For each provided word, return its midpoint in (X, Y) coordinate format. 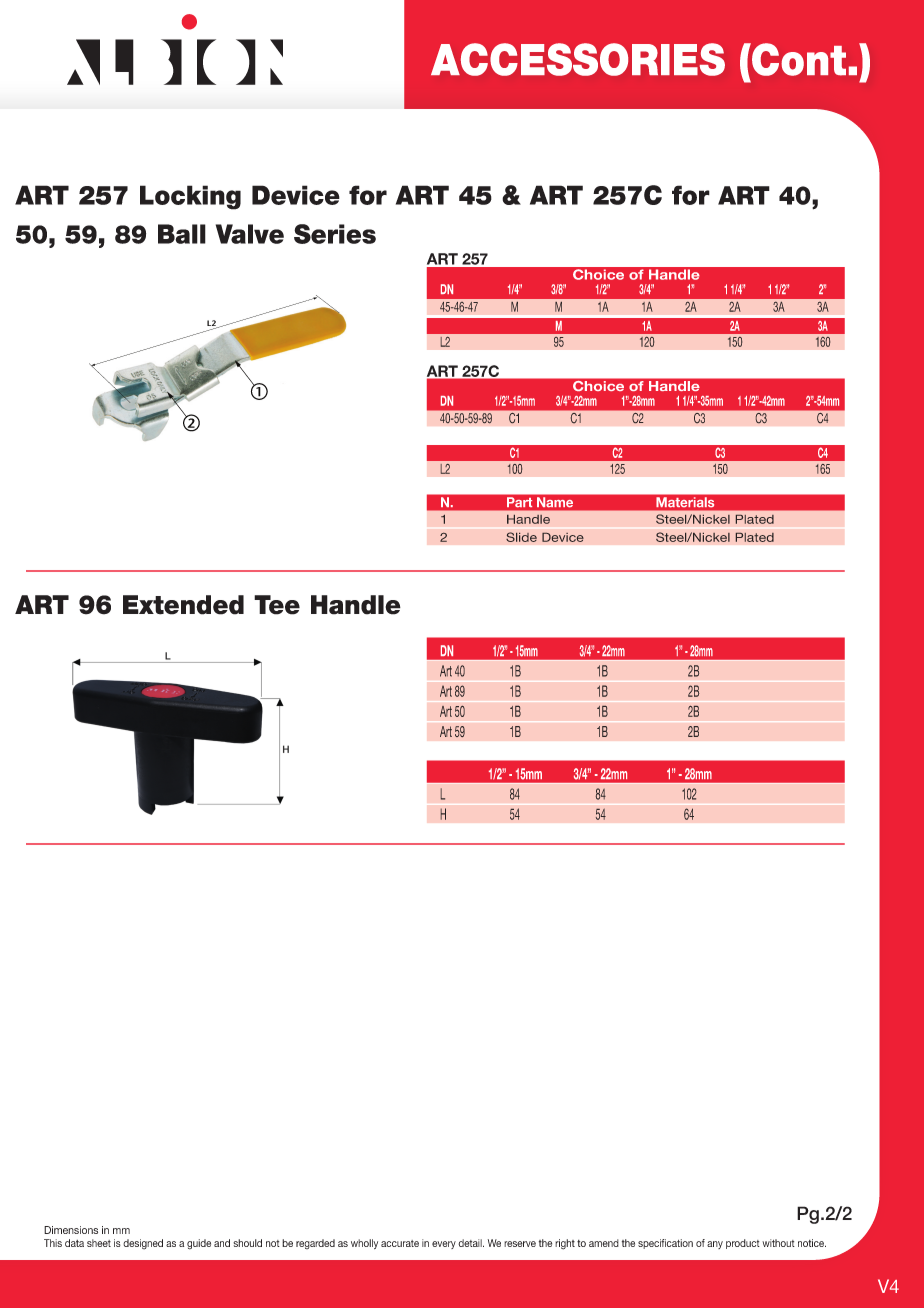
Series (335, 234)
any (715, 1245)
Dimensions (71, 1230)
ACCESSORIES (578, 59)
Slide (521, 537)
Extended (183, 605)
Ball (182, 234)
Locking (190, 197)
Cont (798, 59)
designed (143, 1244)
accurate (400, 1243)
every (444, 1245)
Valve (250, 234)
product (743, 1244)
